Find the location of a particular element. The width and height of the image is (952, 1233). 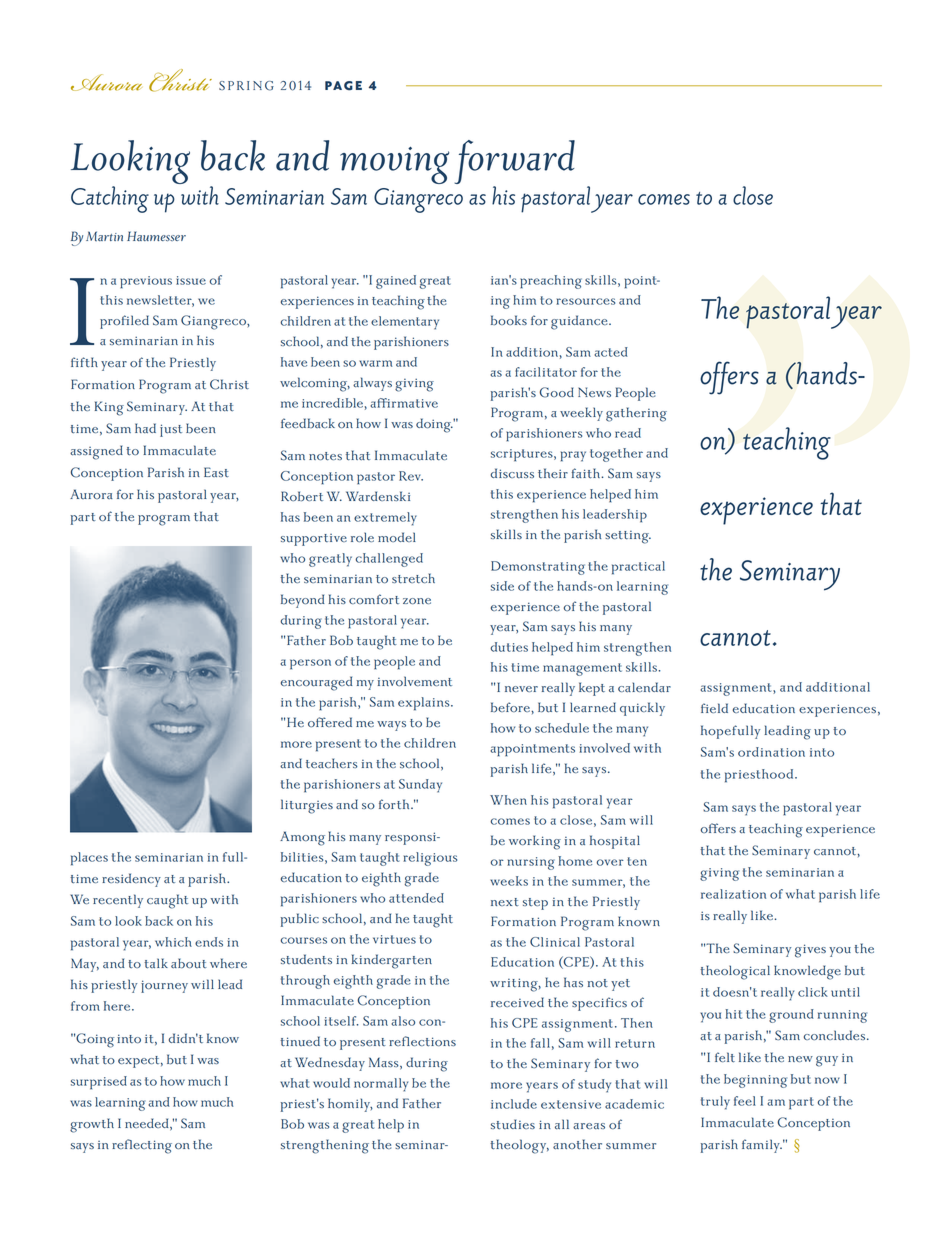

resources is located at coordinates (585, 301).
